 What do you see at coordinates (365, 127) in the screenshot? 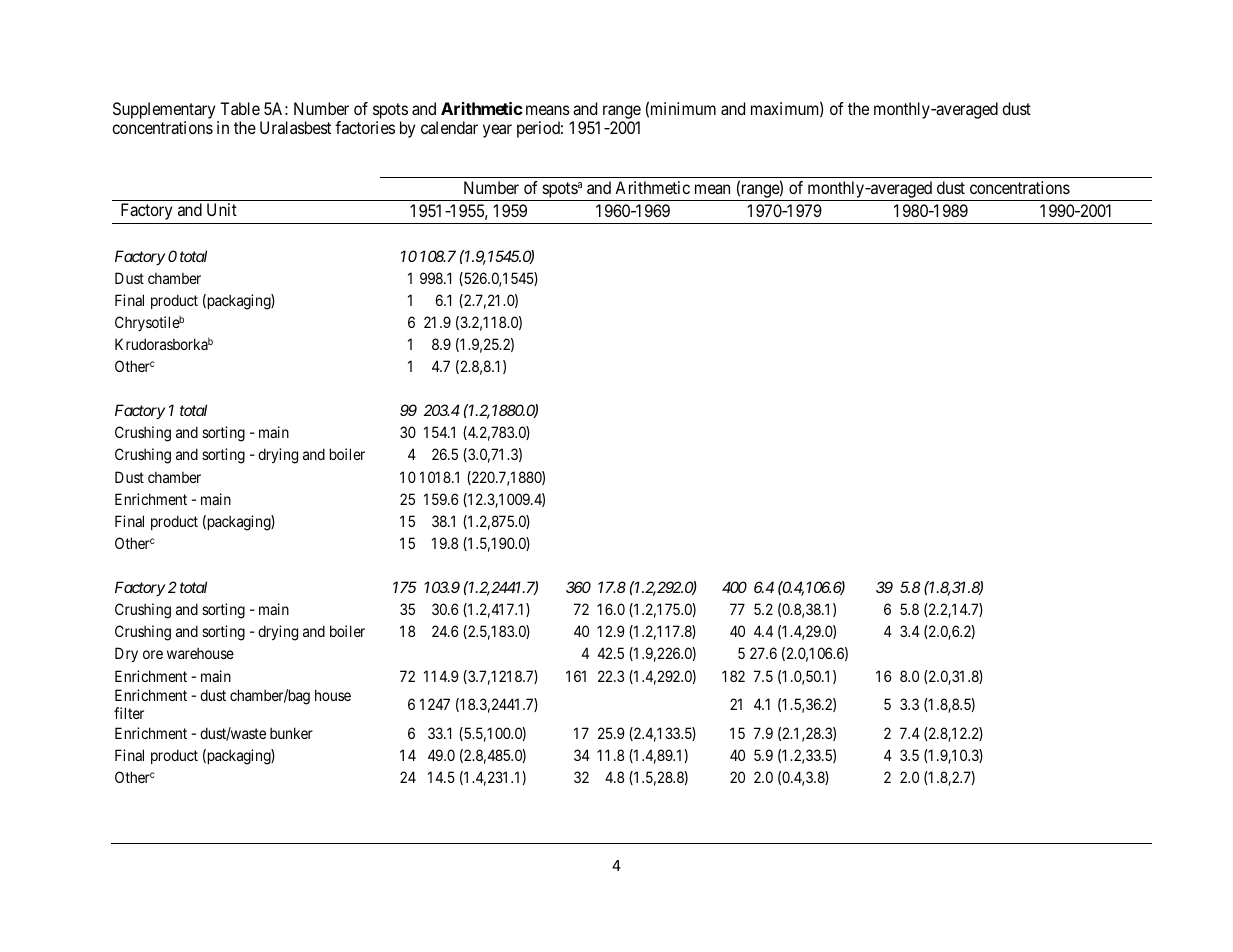
I see `factories` at bounding box center [365, 127].
